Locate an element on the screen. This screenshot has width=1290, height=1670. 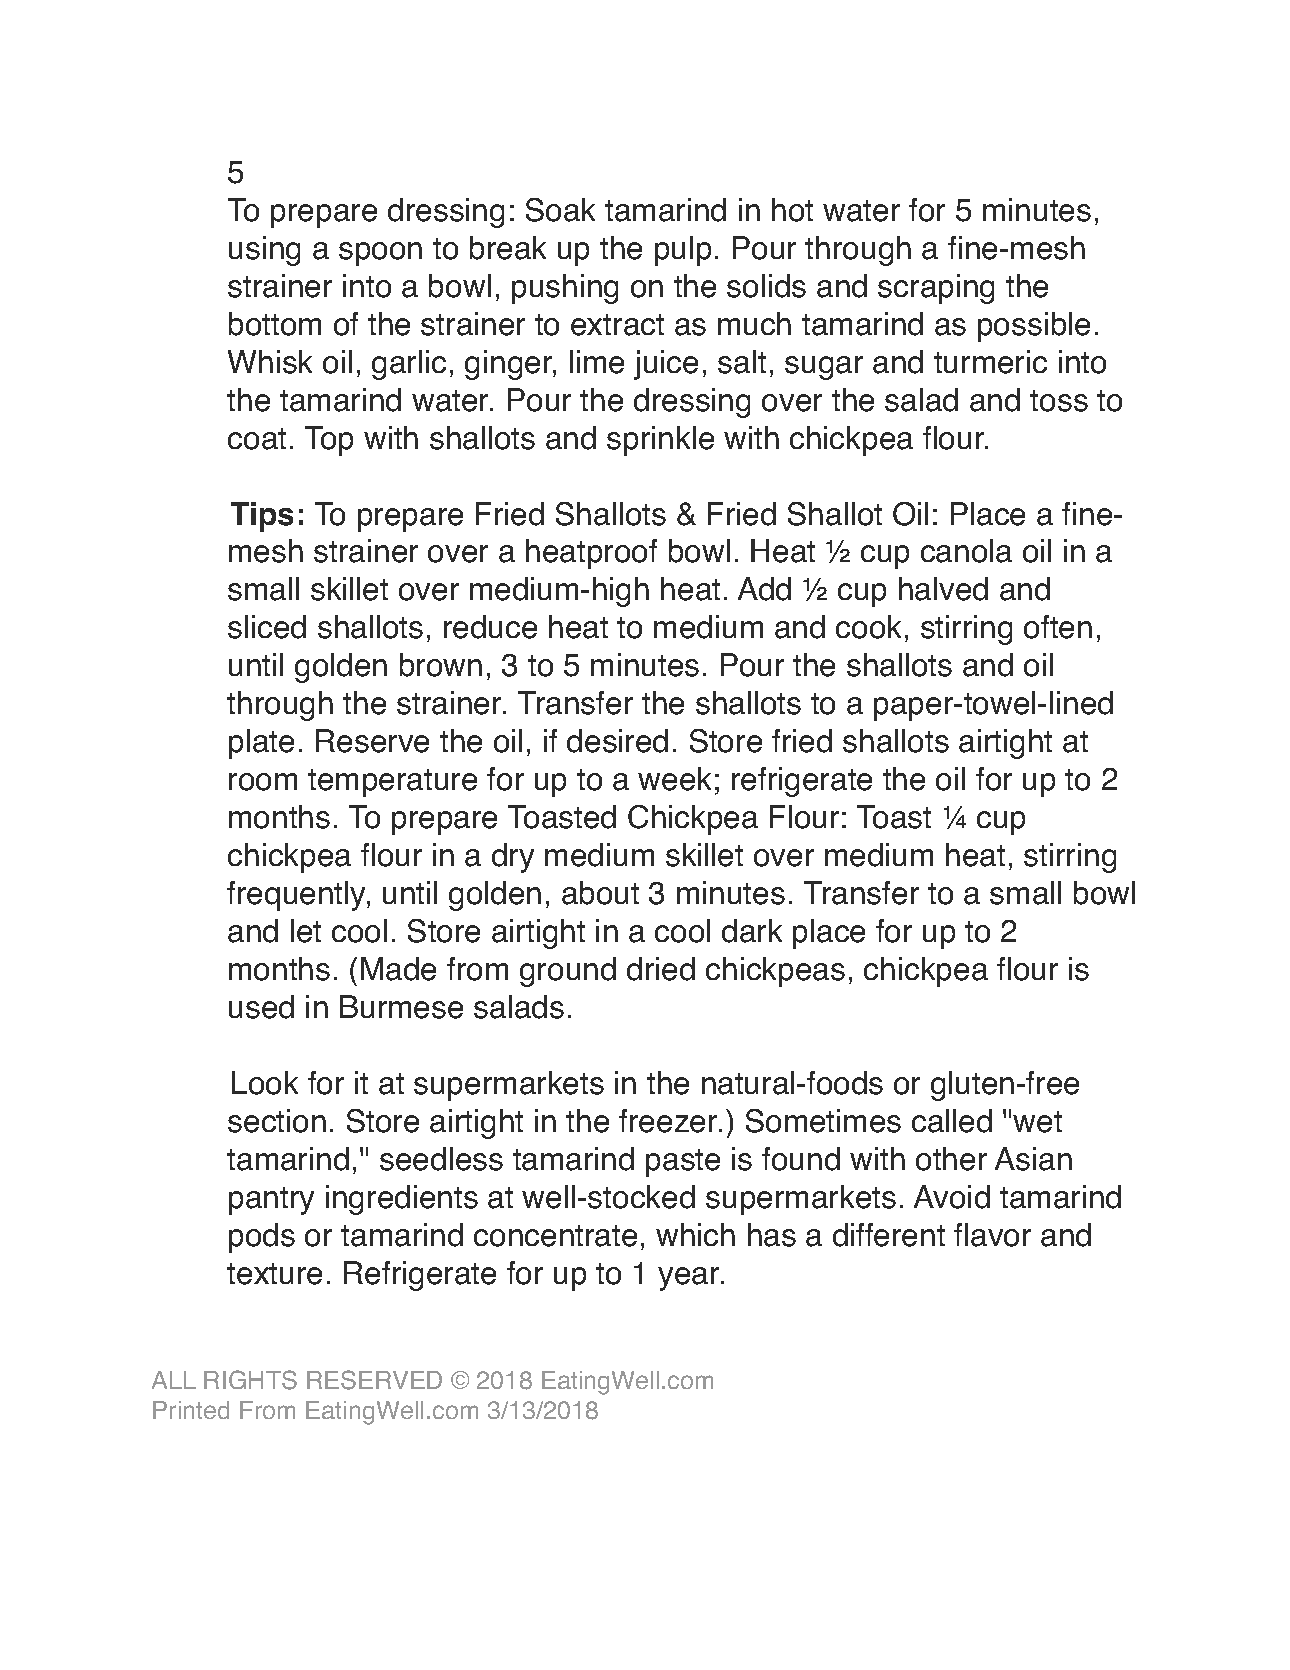
year is located at coordinates (690, 1279).
